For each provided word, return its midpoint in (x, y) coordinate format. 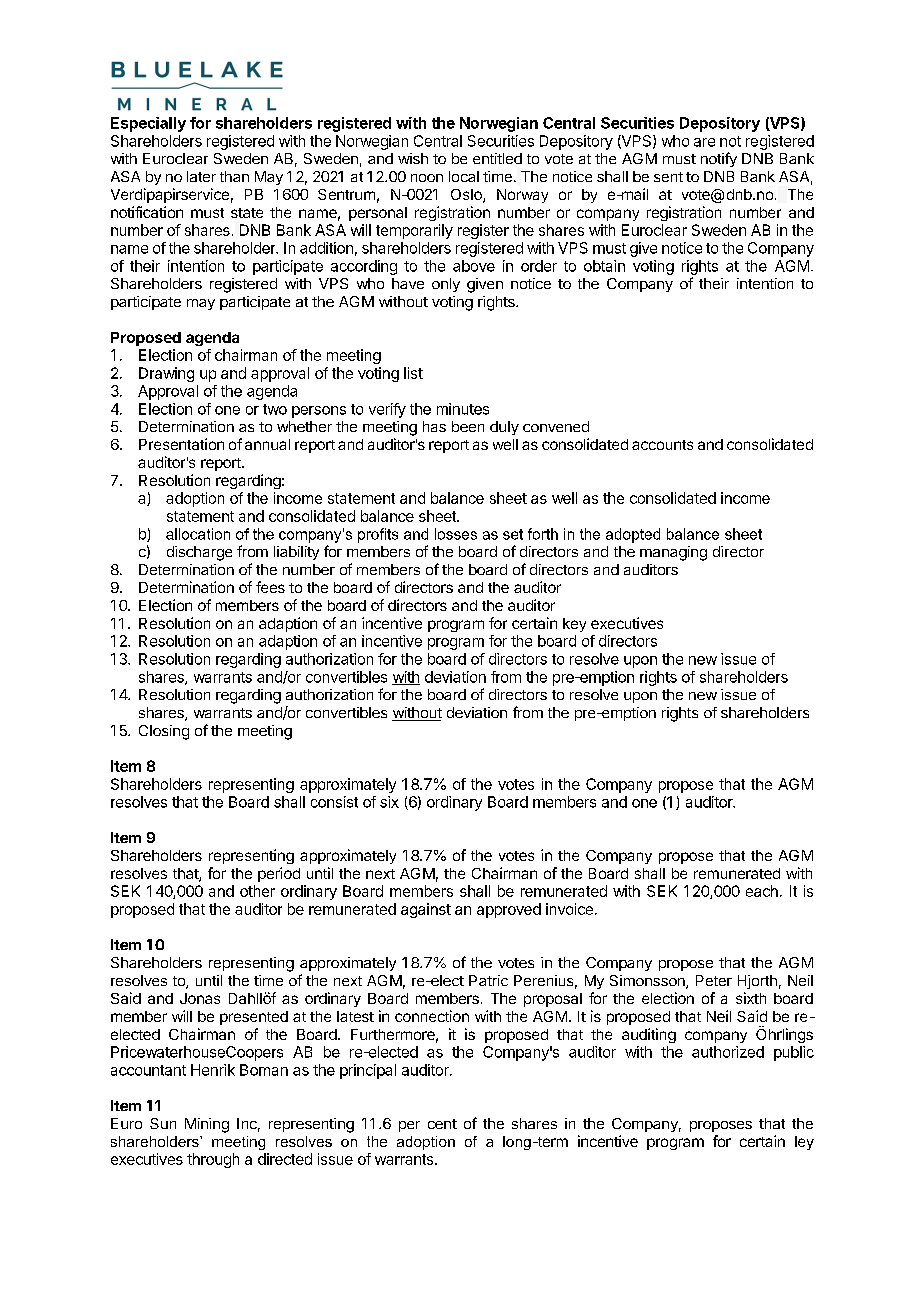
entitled (497, 158)
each (762, 891)
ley (804, 1143)
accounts (662, 445)
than (234, 176)
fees (270, 587)
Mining (207, 1125)
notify (719, 159)
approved (509, 910)
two (275, 409)
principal (368, 1071)
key (574, 625)
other (257, 891)
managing (673, 553)
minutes (463, 409)
